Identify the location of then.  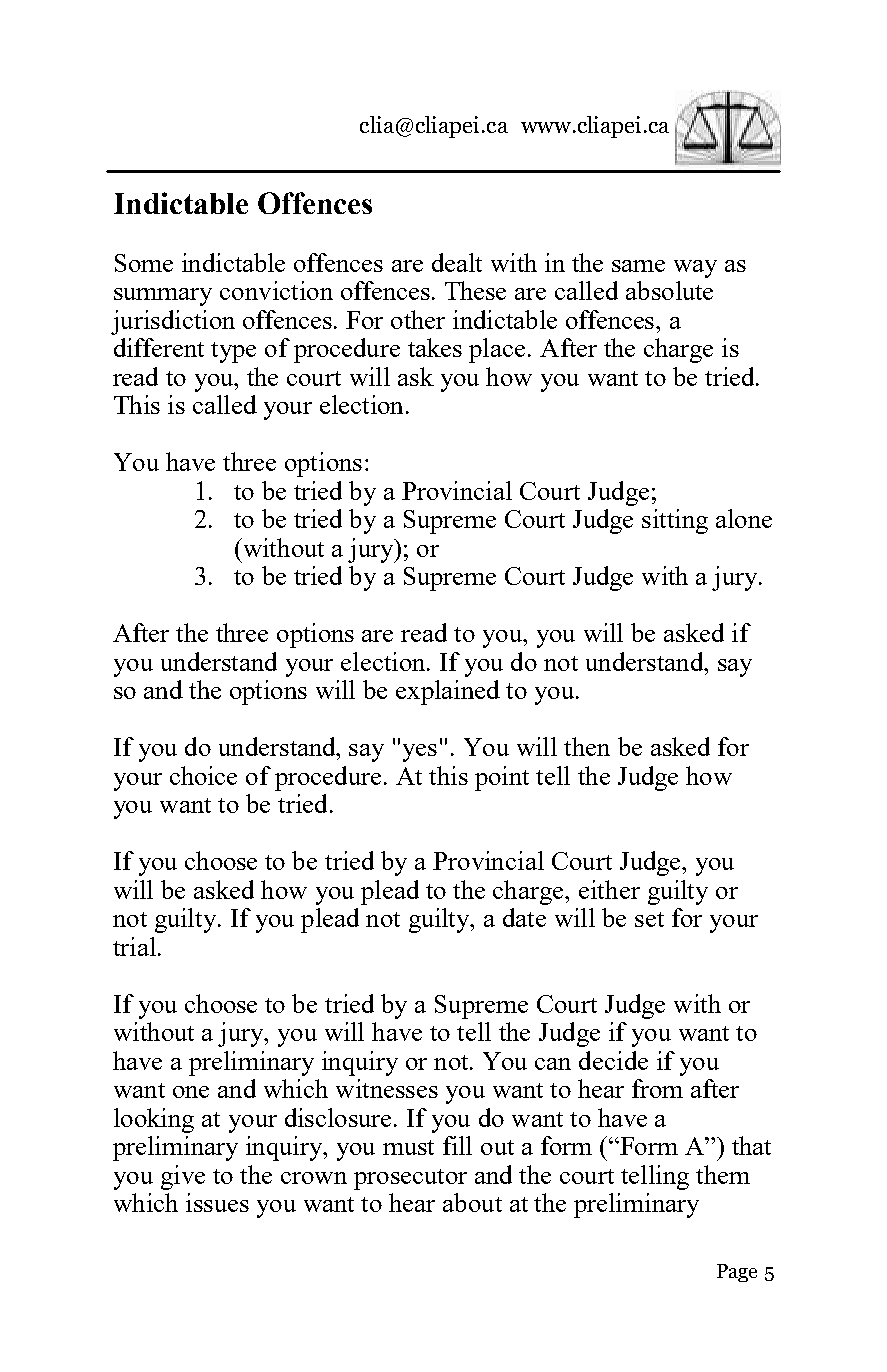
(587, 746).
